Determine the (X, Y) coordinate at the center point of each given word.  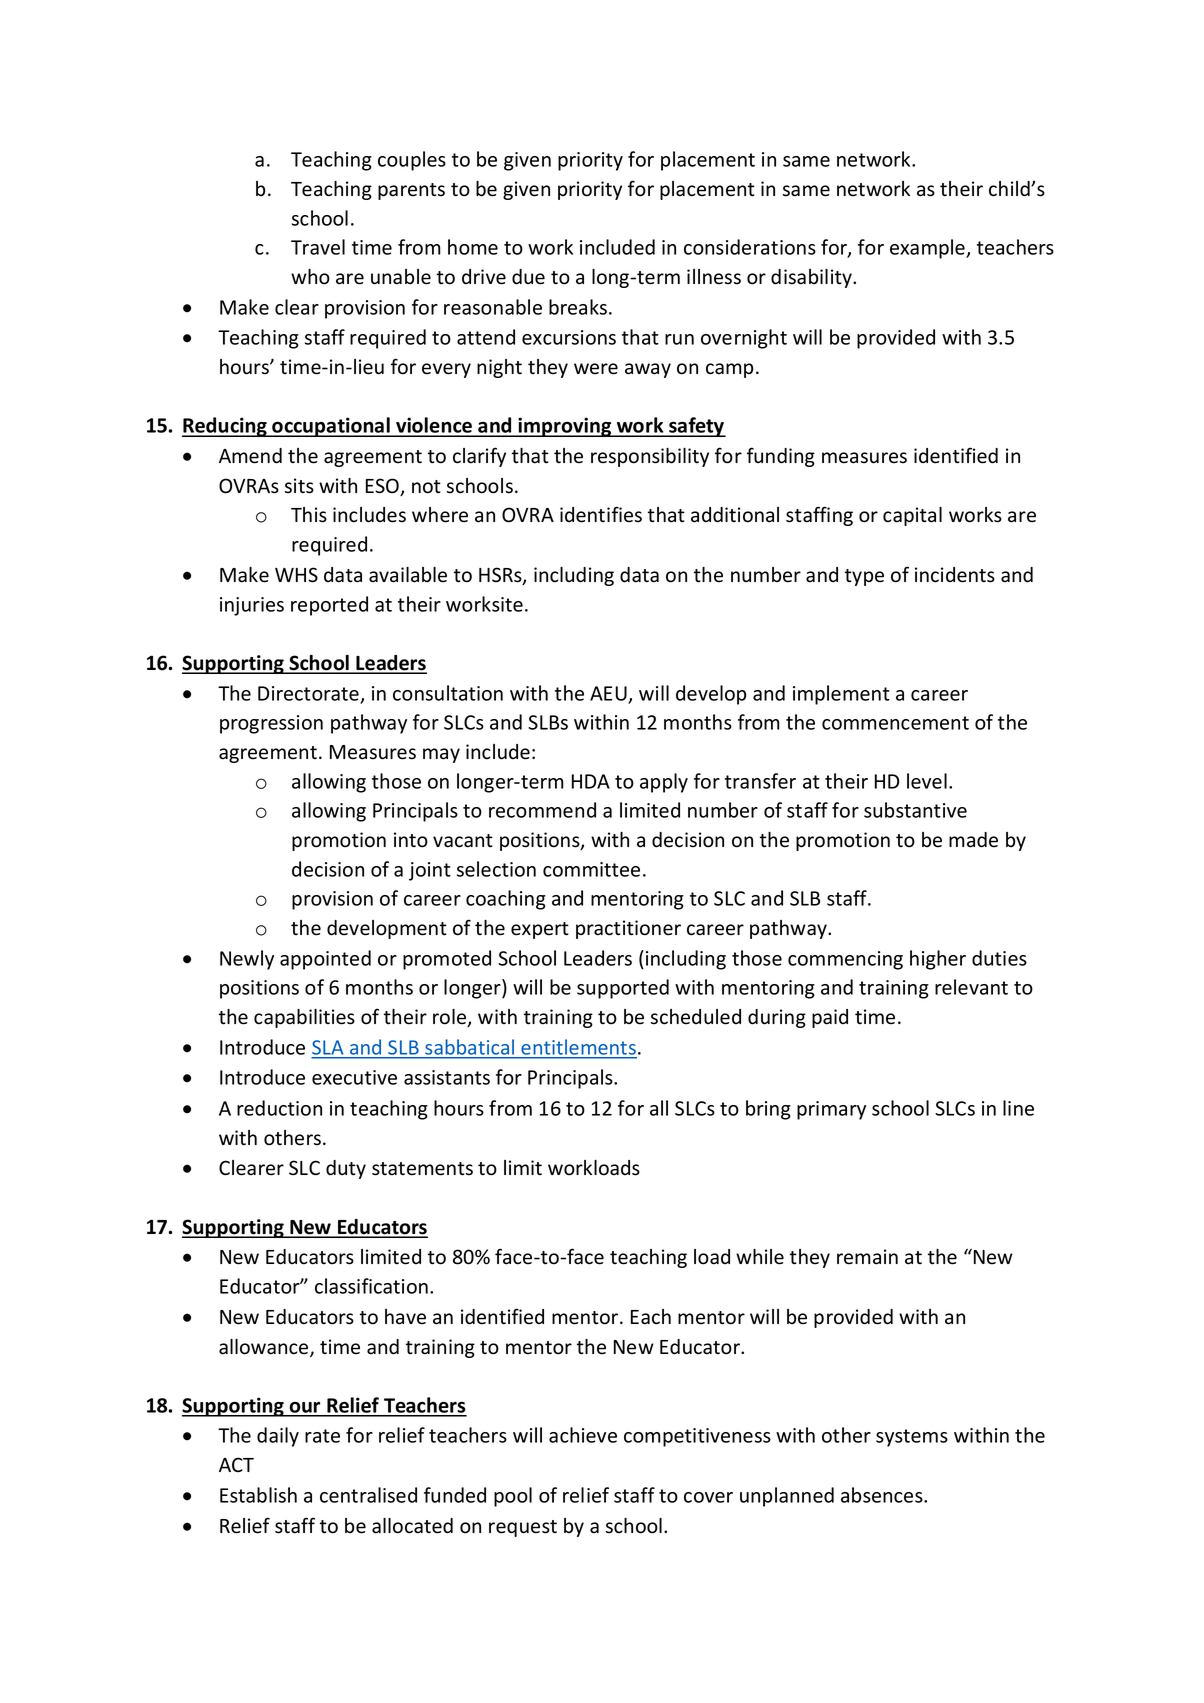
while (760, 1257)
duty (346, 1169)
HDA (591, 781)
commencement (895, 723)
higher (938, 960)
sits (299, 486)
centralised (368, 1495)
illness (714, 277)
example (928, 249)
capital (912, 516)
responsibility (650, 457)
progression (271, 724)
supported (623, 989)
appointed (325, 960)
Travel (318, 247)
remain (867, 1257)
